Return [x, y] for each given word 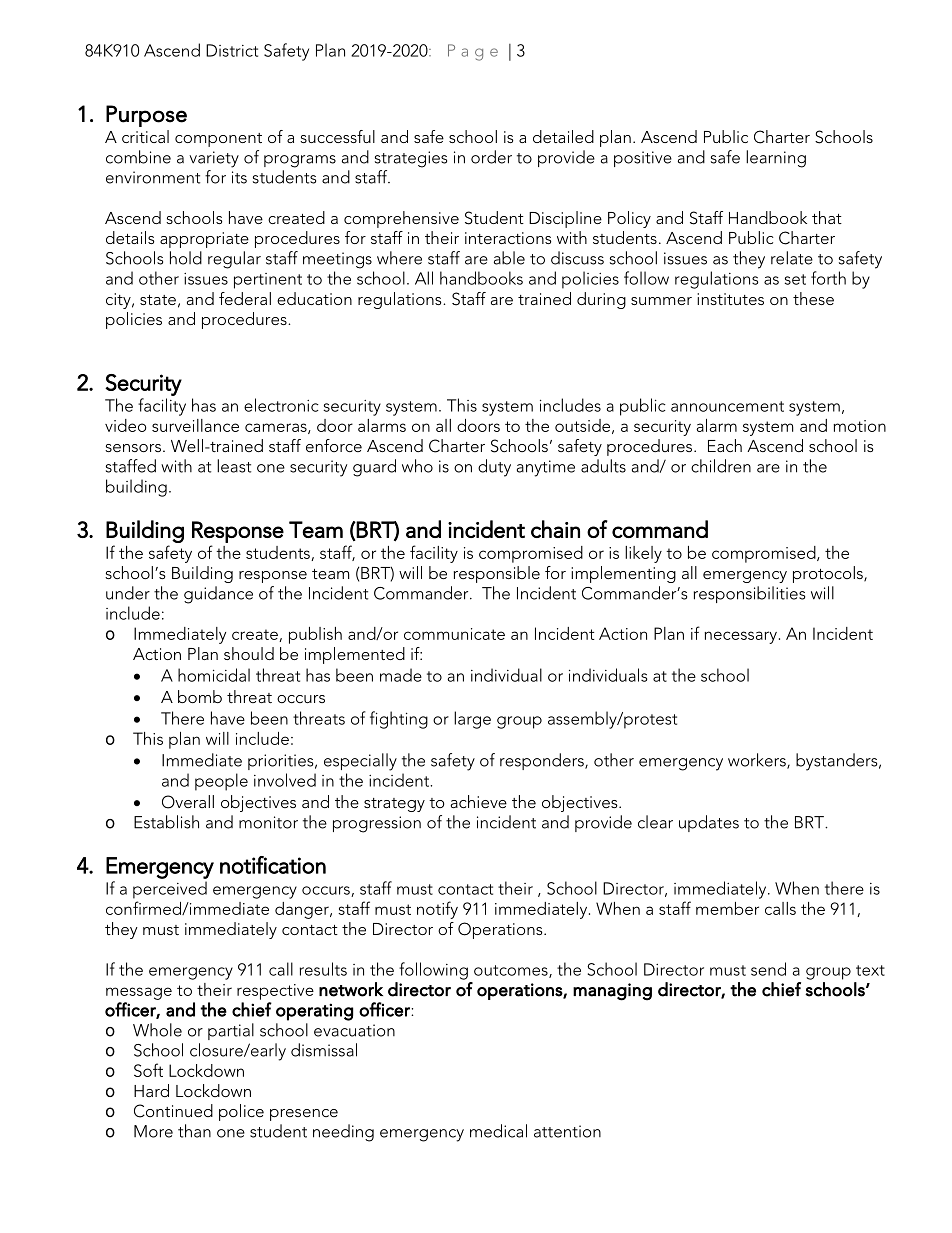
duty [494, 468]
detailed [563, 136]
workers [758, 761]
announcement [727, 406]
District [232, 50]
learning [776, 159]
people [221, 782]
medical [498, 1131]
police [241, 1112]
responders [543, 761]
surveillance [195, 425]
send [768, 969]
